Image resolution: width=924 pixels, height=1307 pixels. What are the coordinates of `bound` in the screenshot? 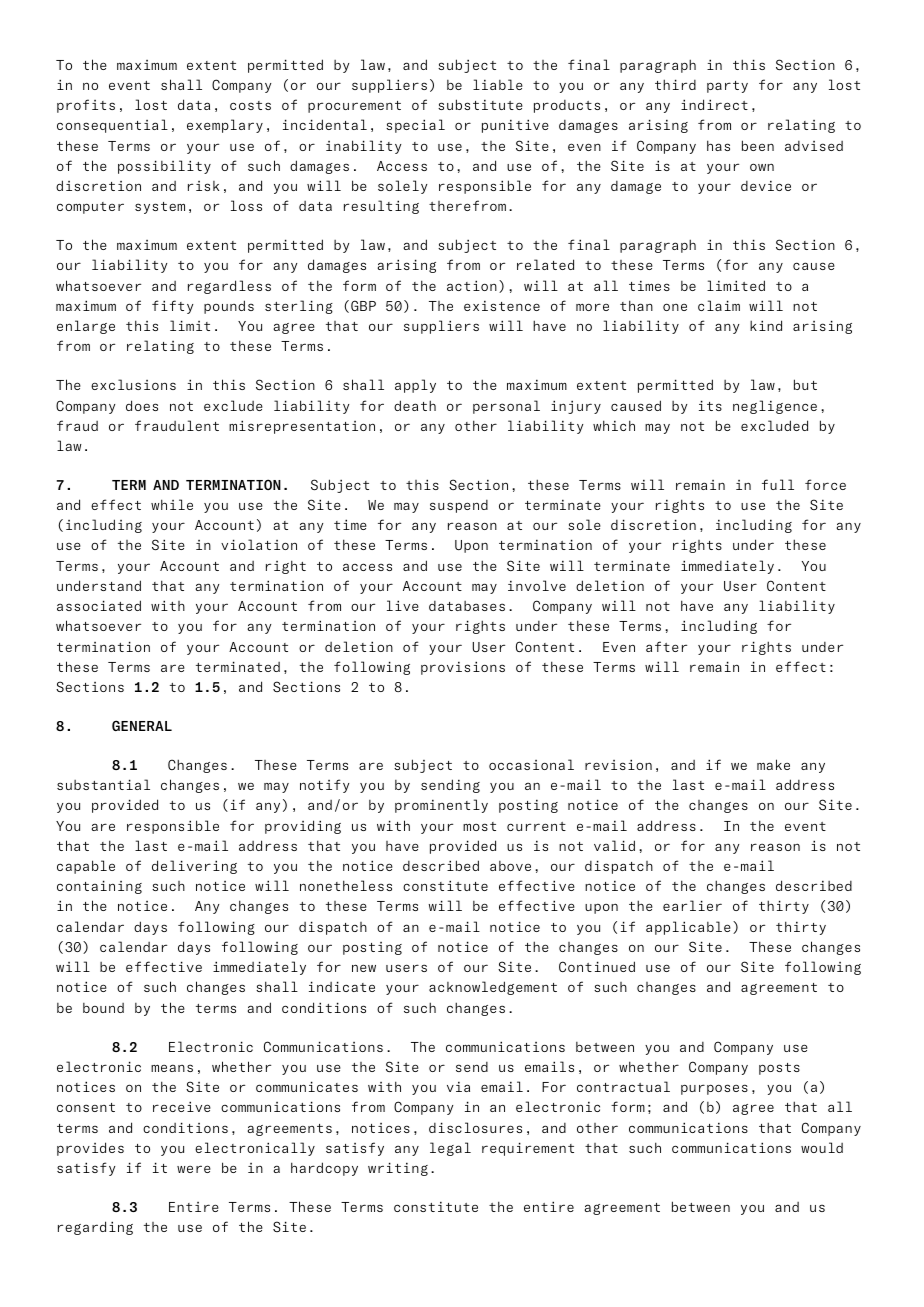 It's located at (103, 1008).
